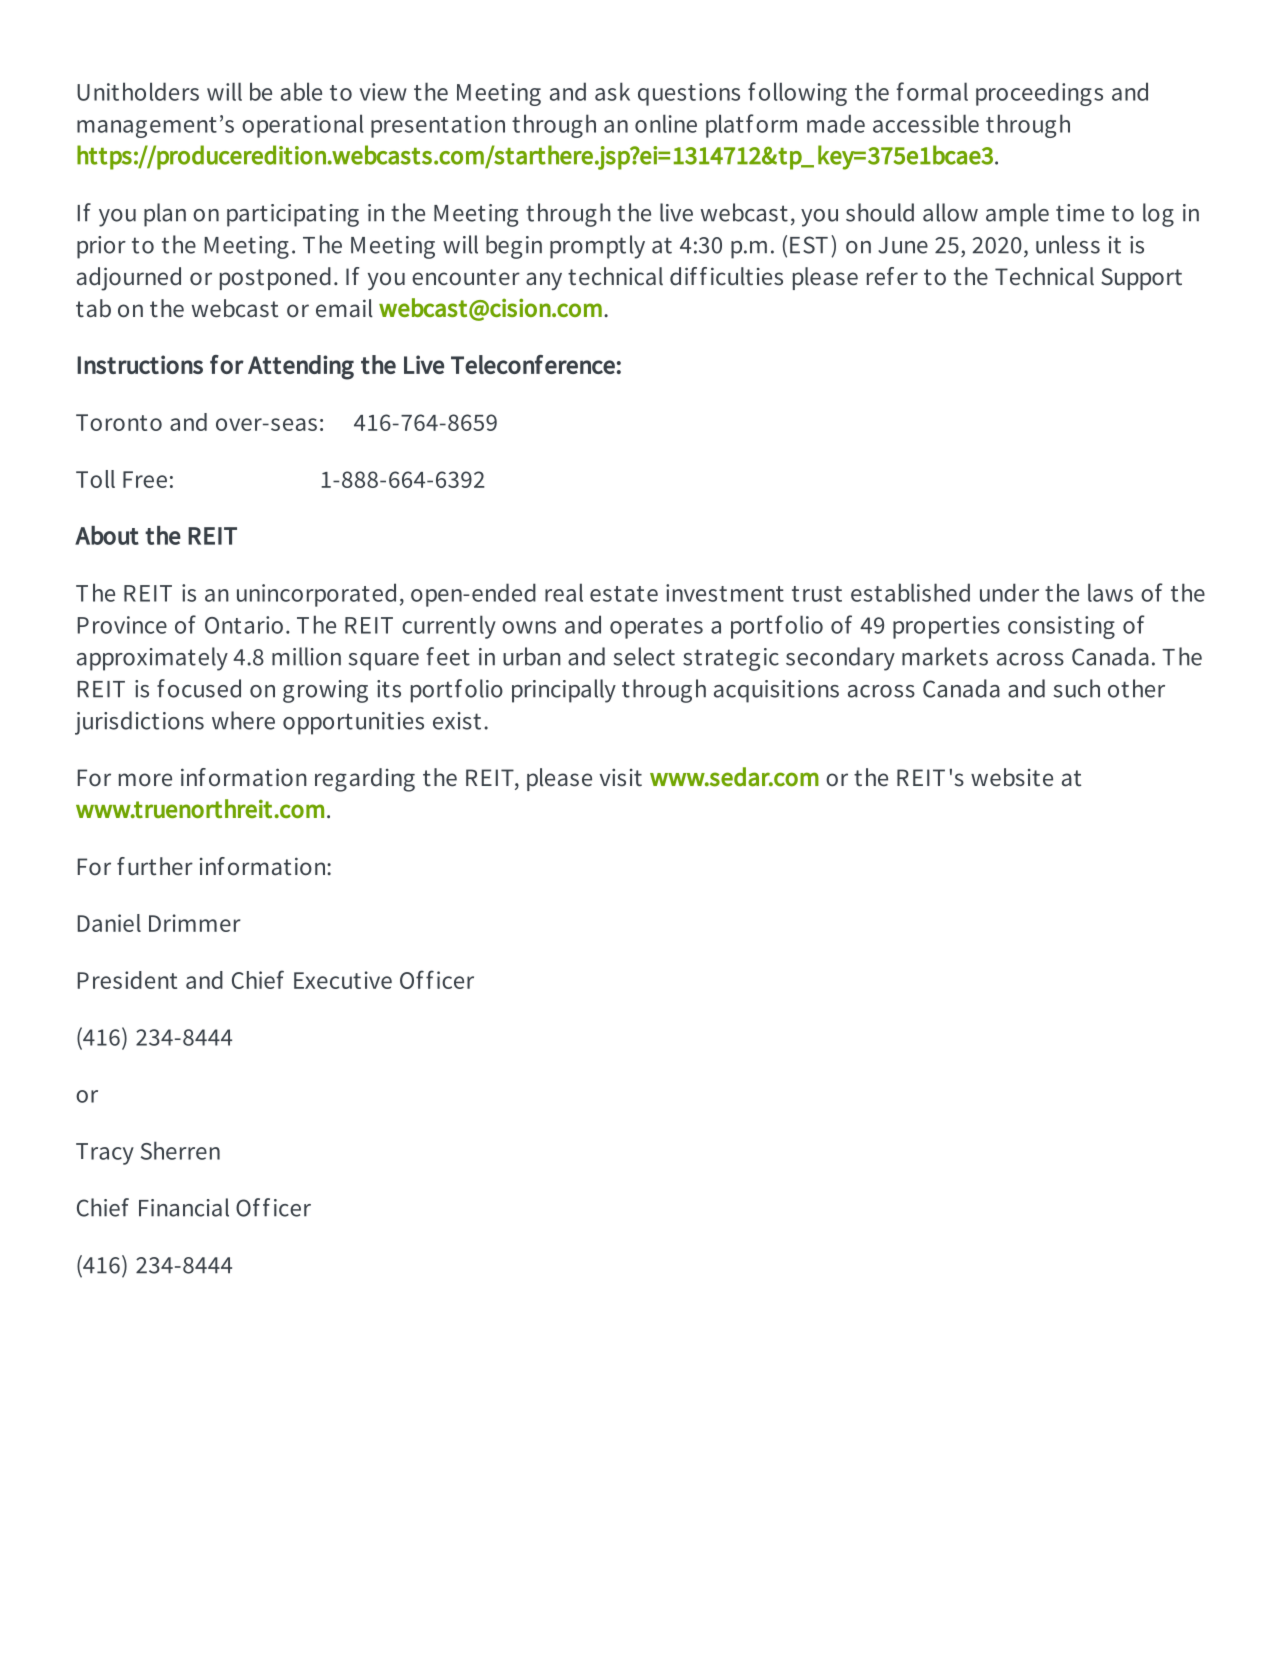 The height and width of the screenshot is (1661, 1283). What do you see at coordinates (666, 123) in the screenshot?
I see `online` at bounding box center [666, 123].
